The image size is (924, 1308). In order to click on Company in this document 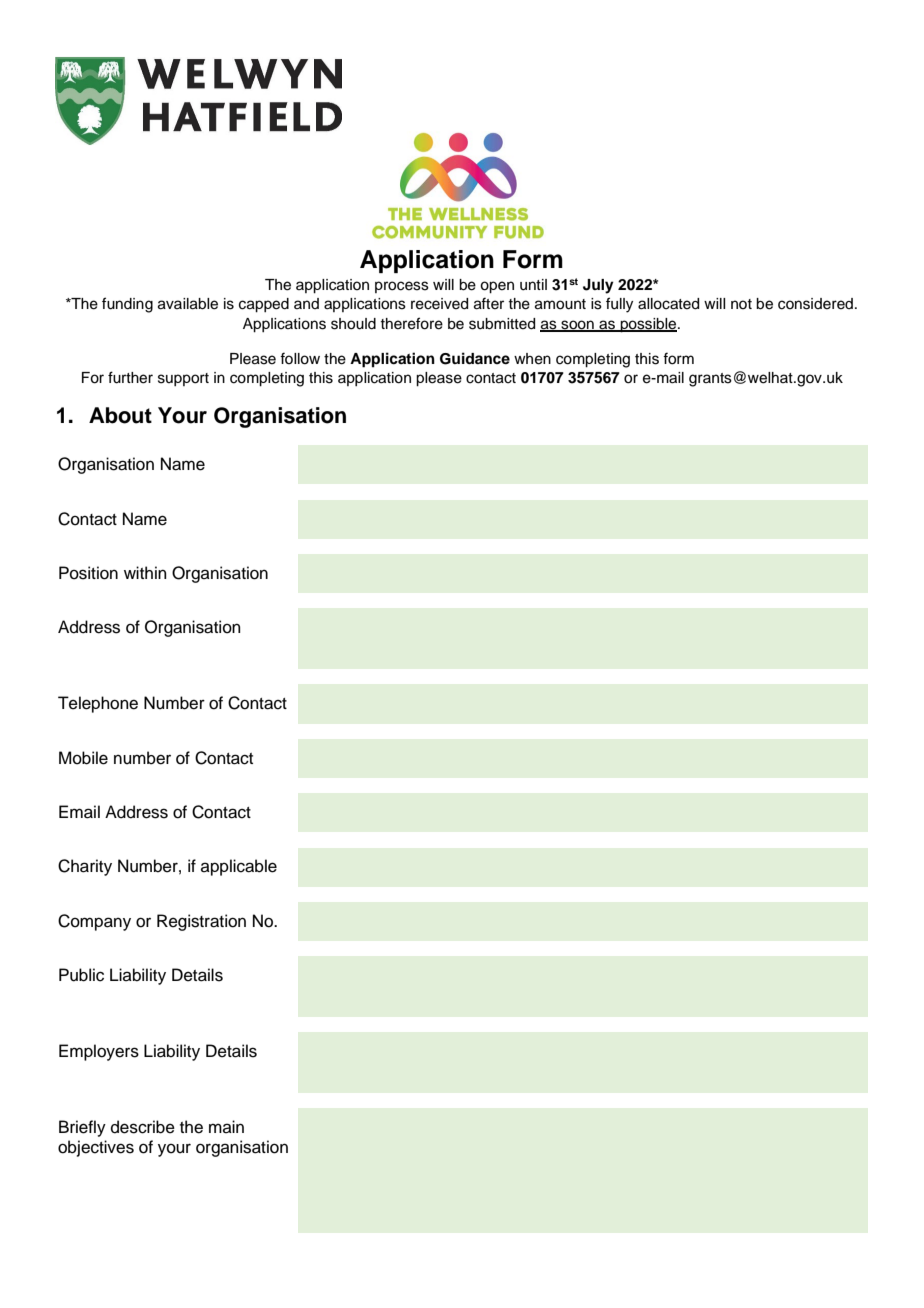, I will do `click(94, 922)`.
